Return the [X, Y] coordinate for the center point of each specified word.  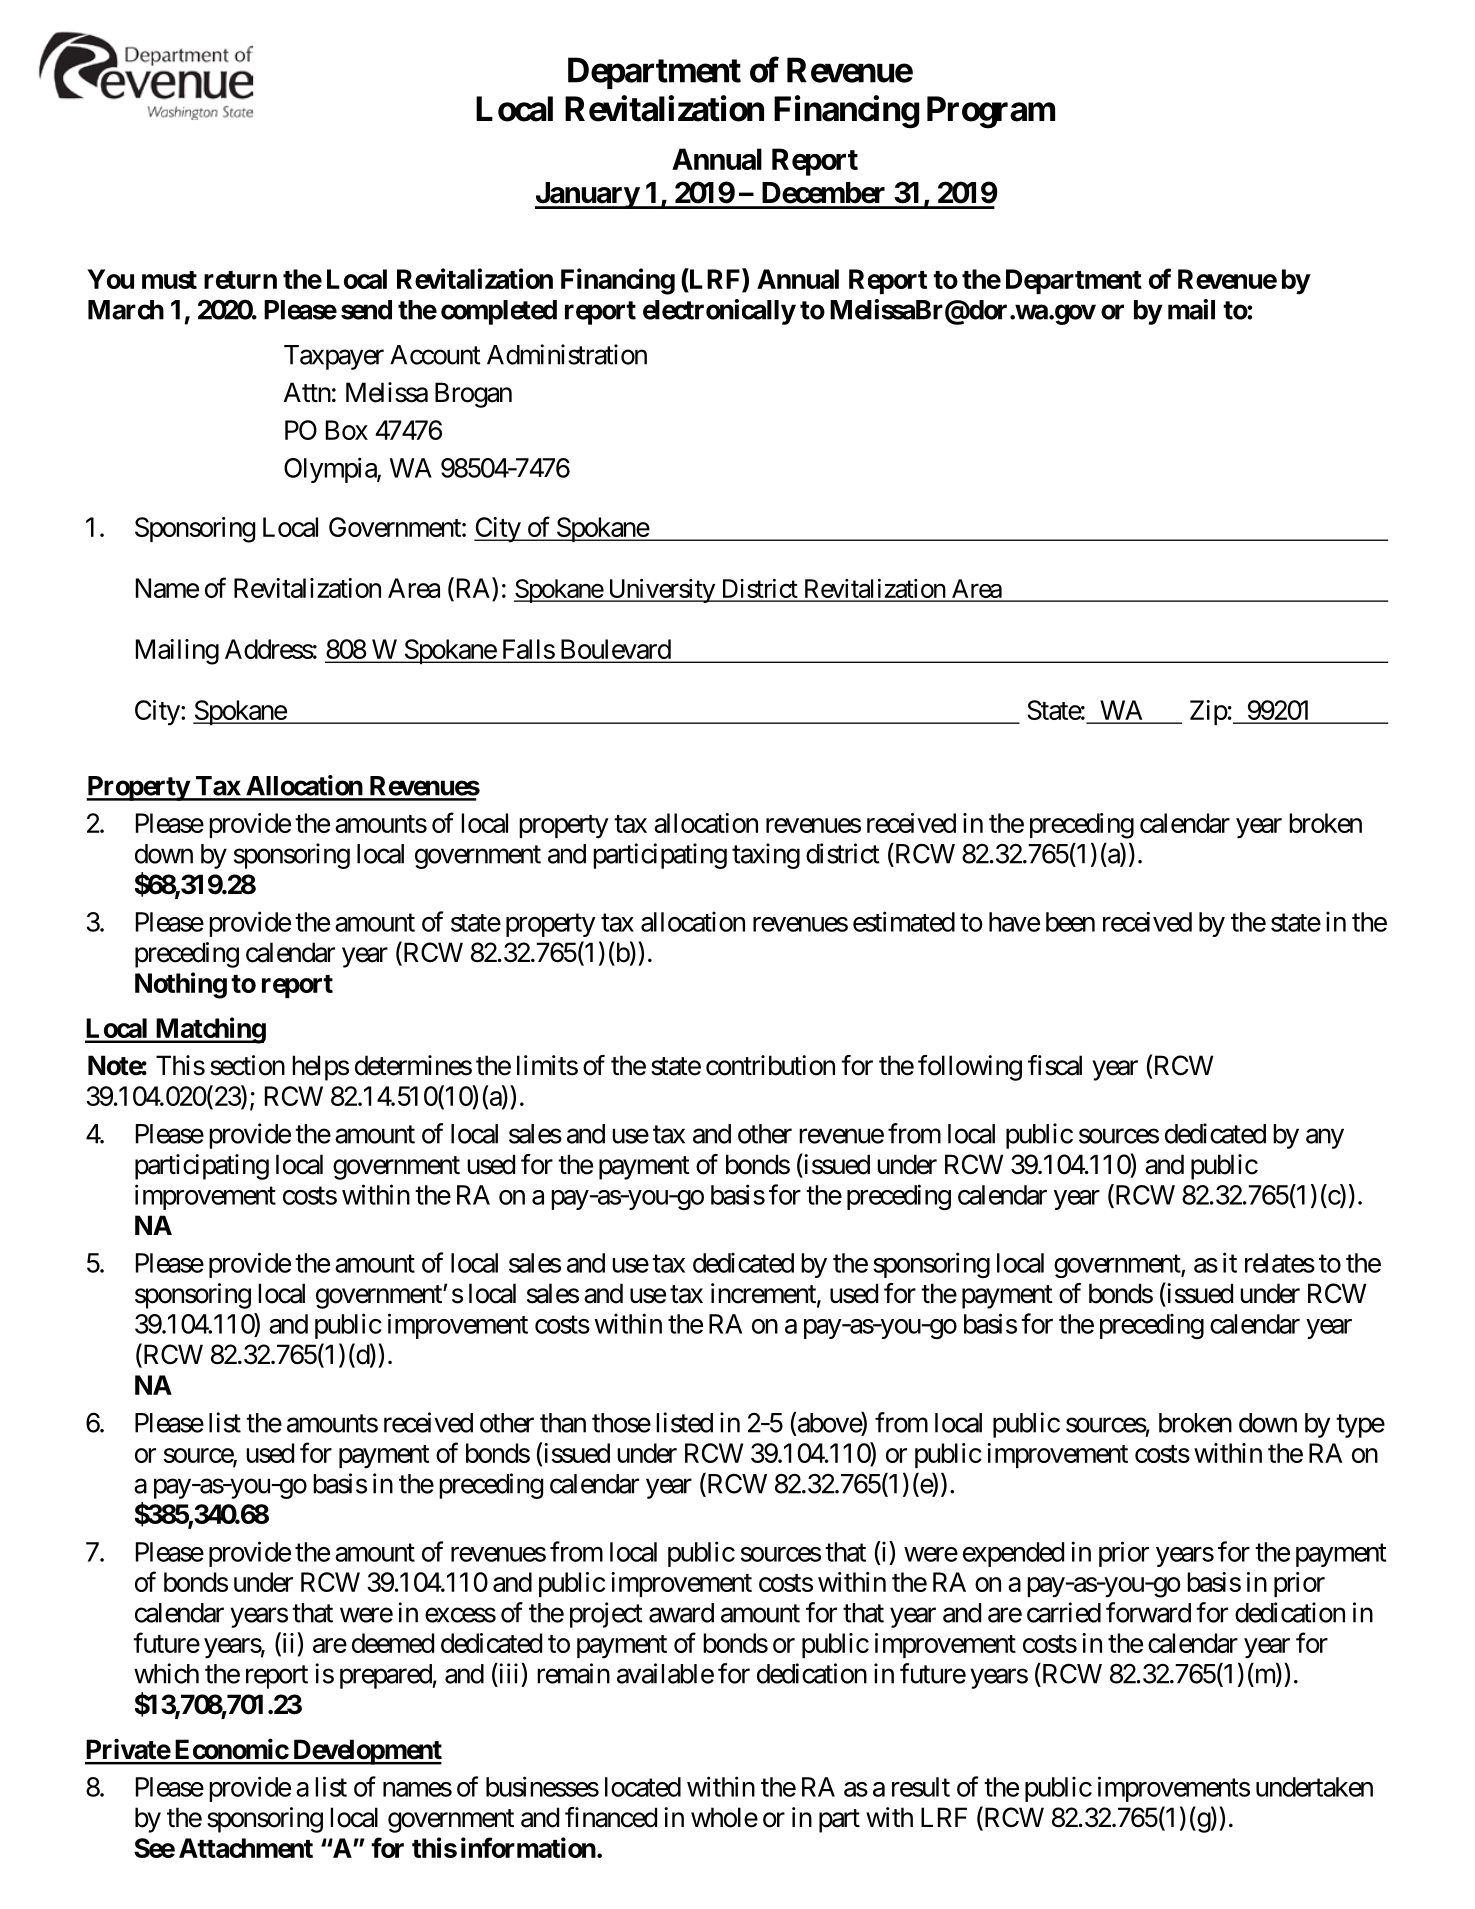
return [240, 280]
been [1070, 922]
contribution [770, 1065]
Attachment [246, 1848]
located [643, 1787]
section [247, 1065]
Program [991, 112]
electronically [719, 312]
